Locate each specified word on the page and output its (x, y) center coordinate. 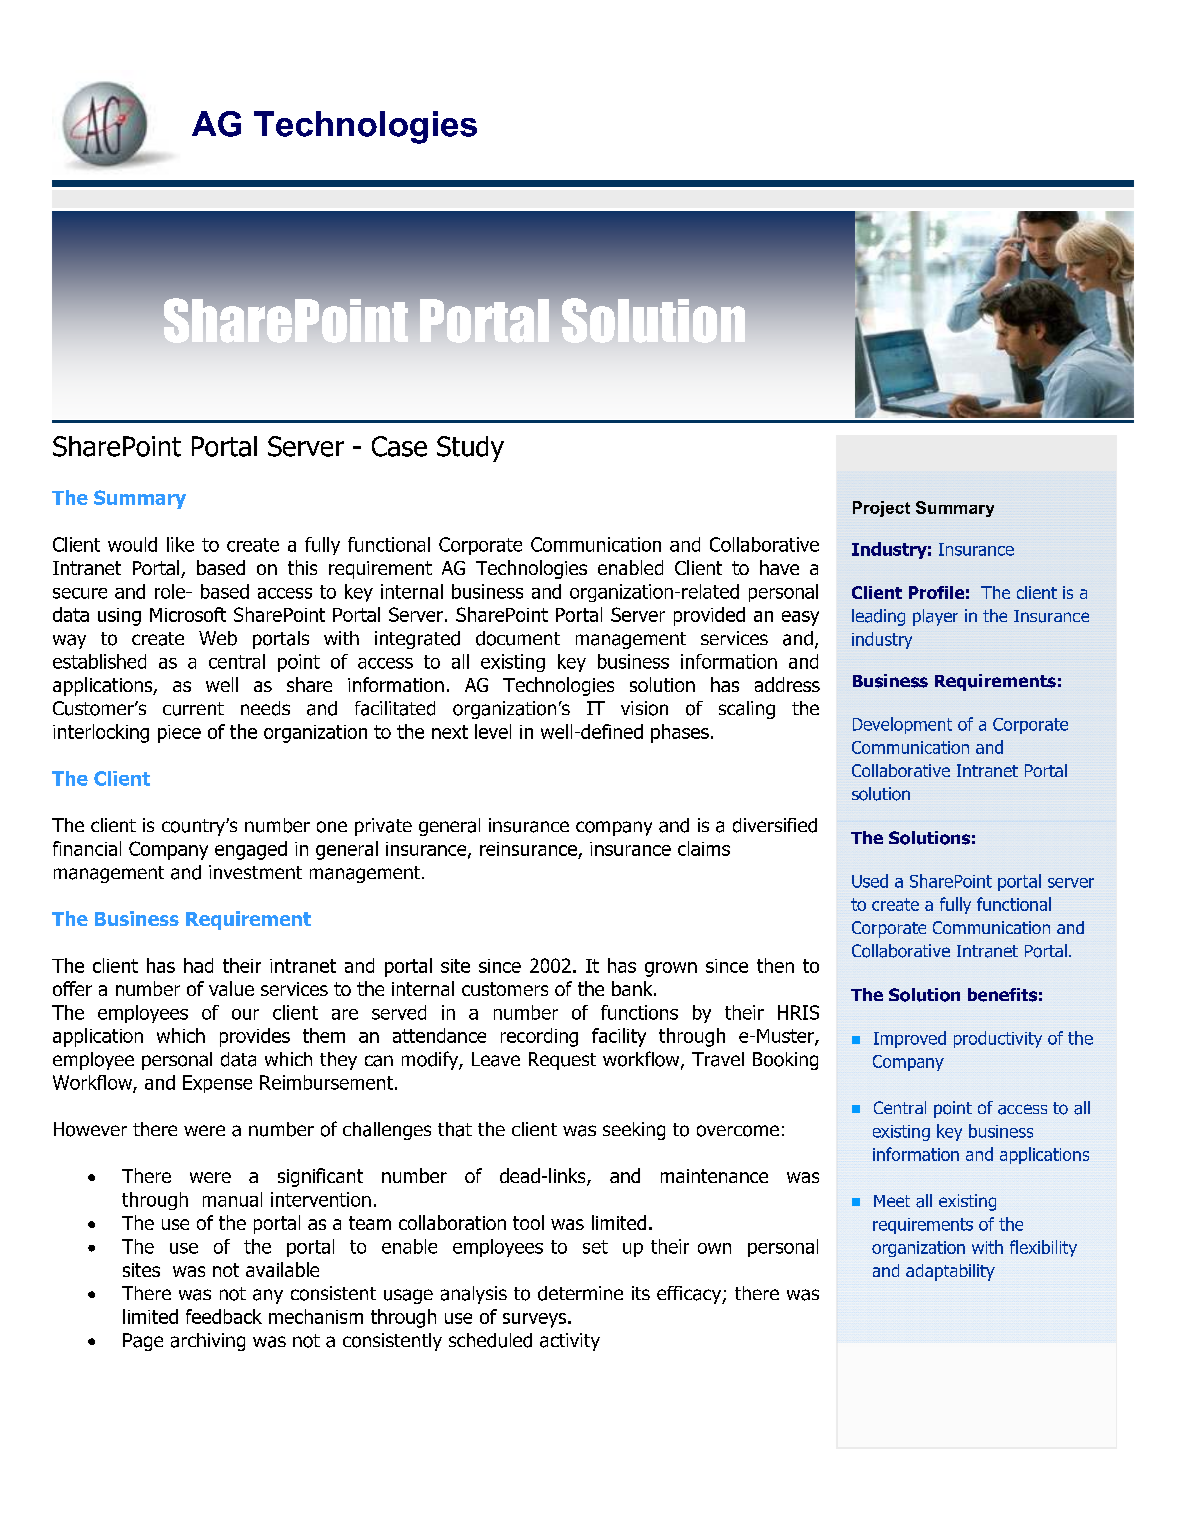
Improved (910, 1039)
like (180, 544)
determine (580, 1293)
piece (179, 734)
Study (470, 449)
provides (255, 1037)
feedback (224, 1316)
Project (881, 509)
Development (902, 725)
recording (539, 1037)
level (493, 731)
